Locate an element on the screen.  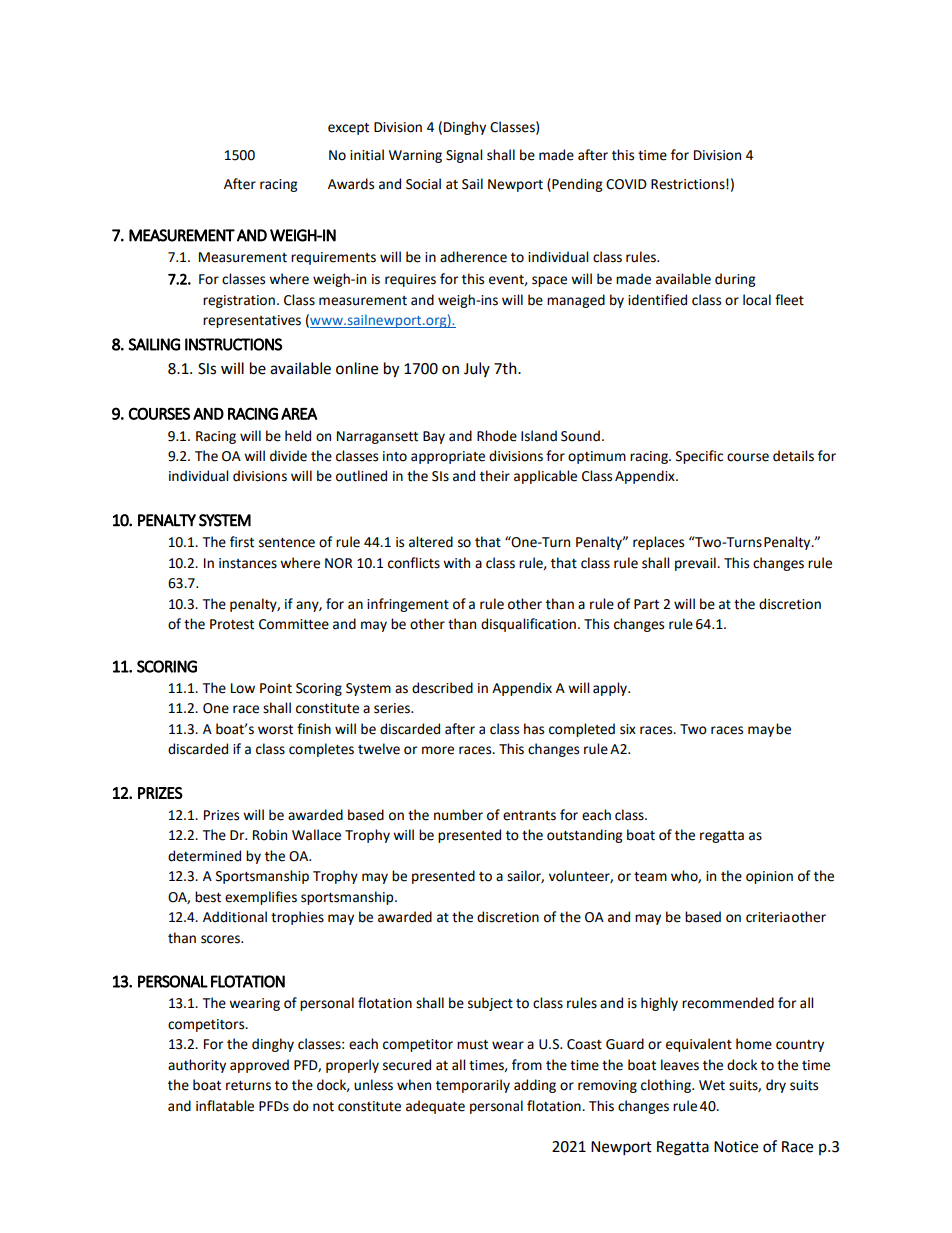
Committee is located at coordinates (294, 624).
